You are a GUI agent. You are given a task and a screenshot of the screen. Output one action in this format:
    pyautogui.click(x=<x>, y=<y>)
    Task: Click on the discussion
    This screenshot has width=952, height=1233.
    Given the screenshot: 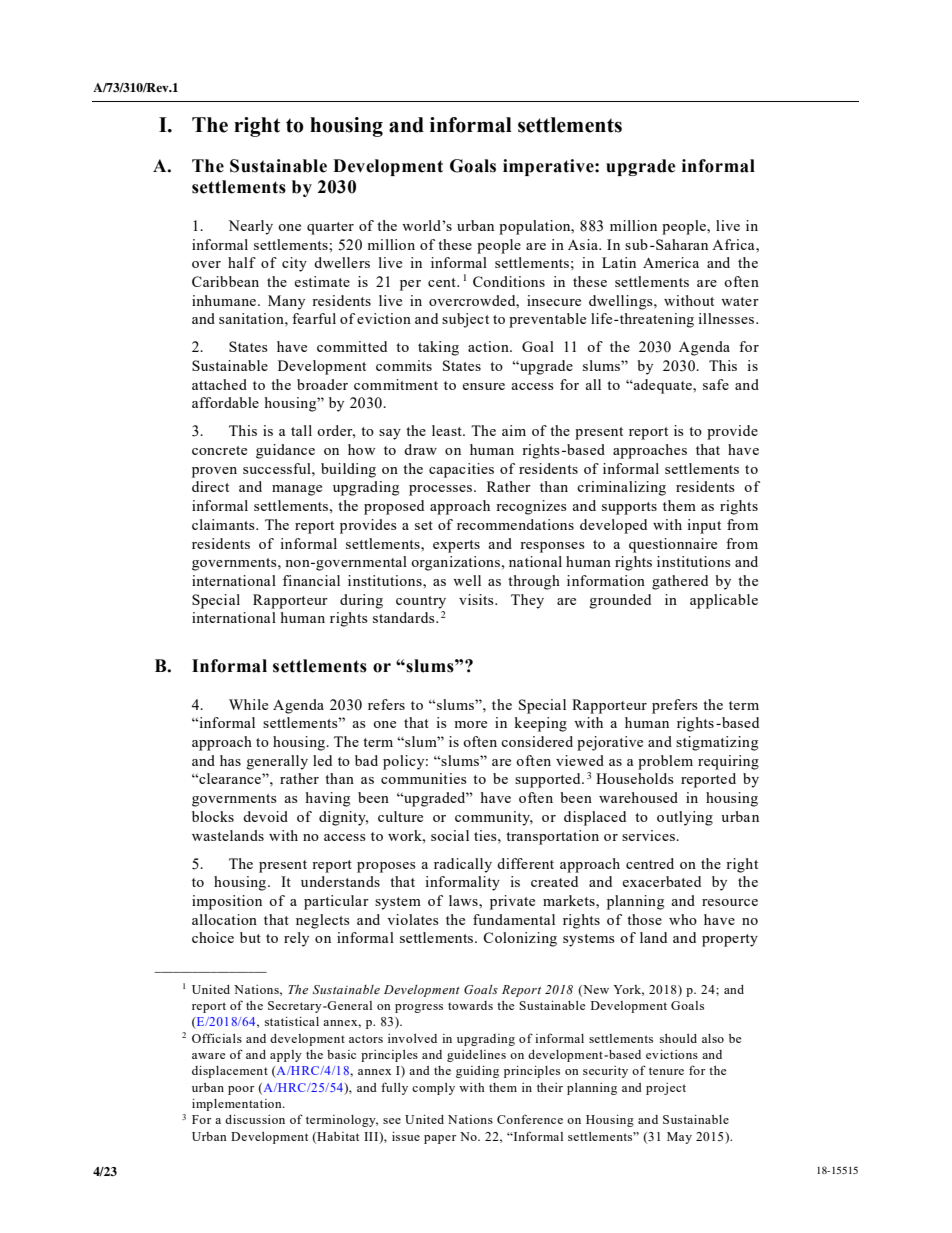 What is the action you would take?
    pyautogui.click(x=255, y=1119)
